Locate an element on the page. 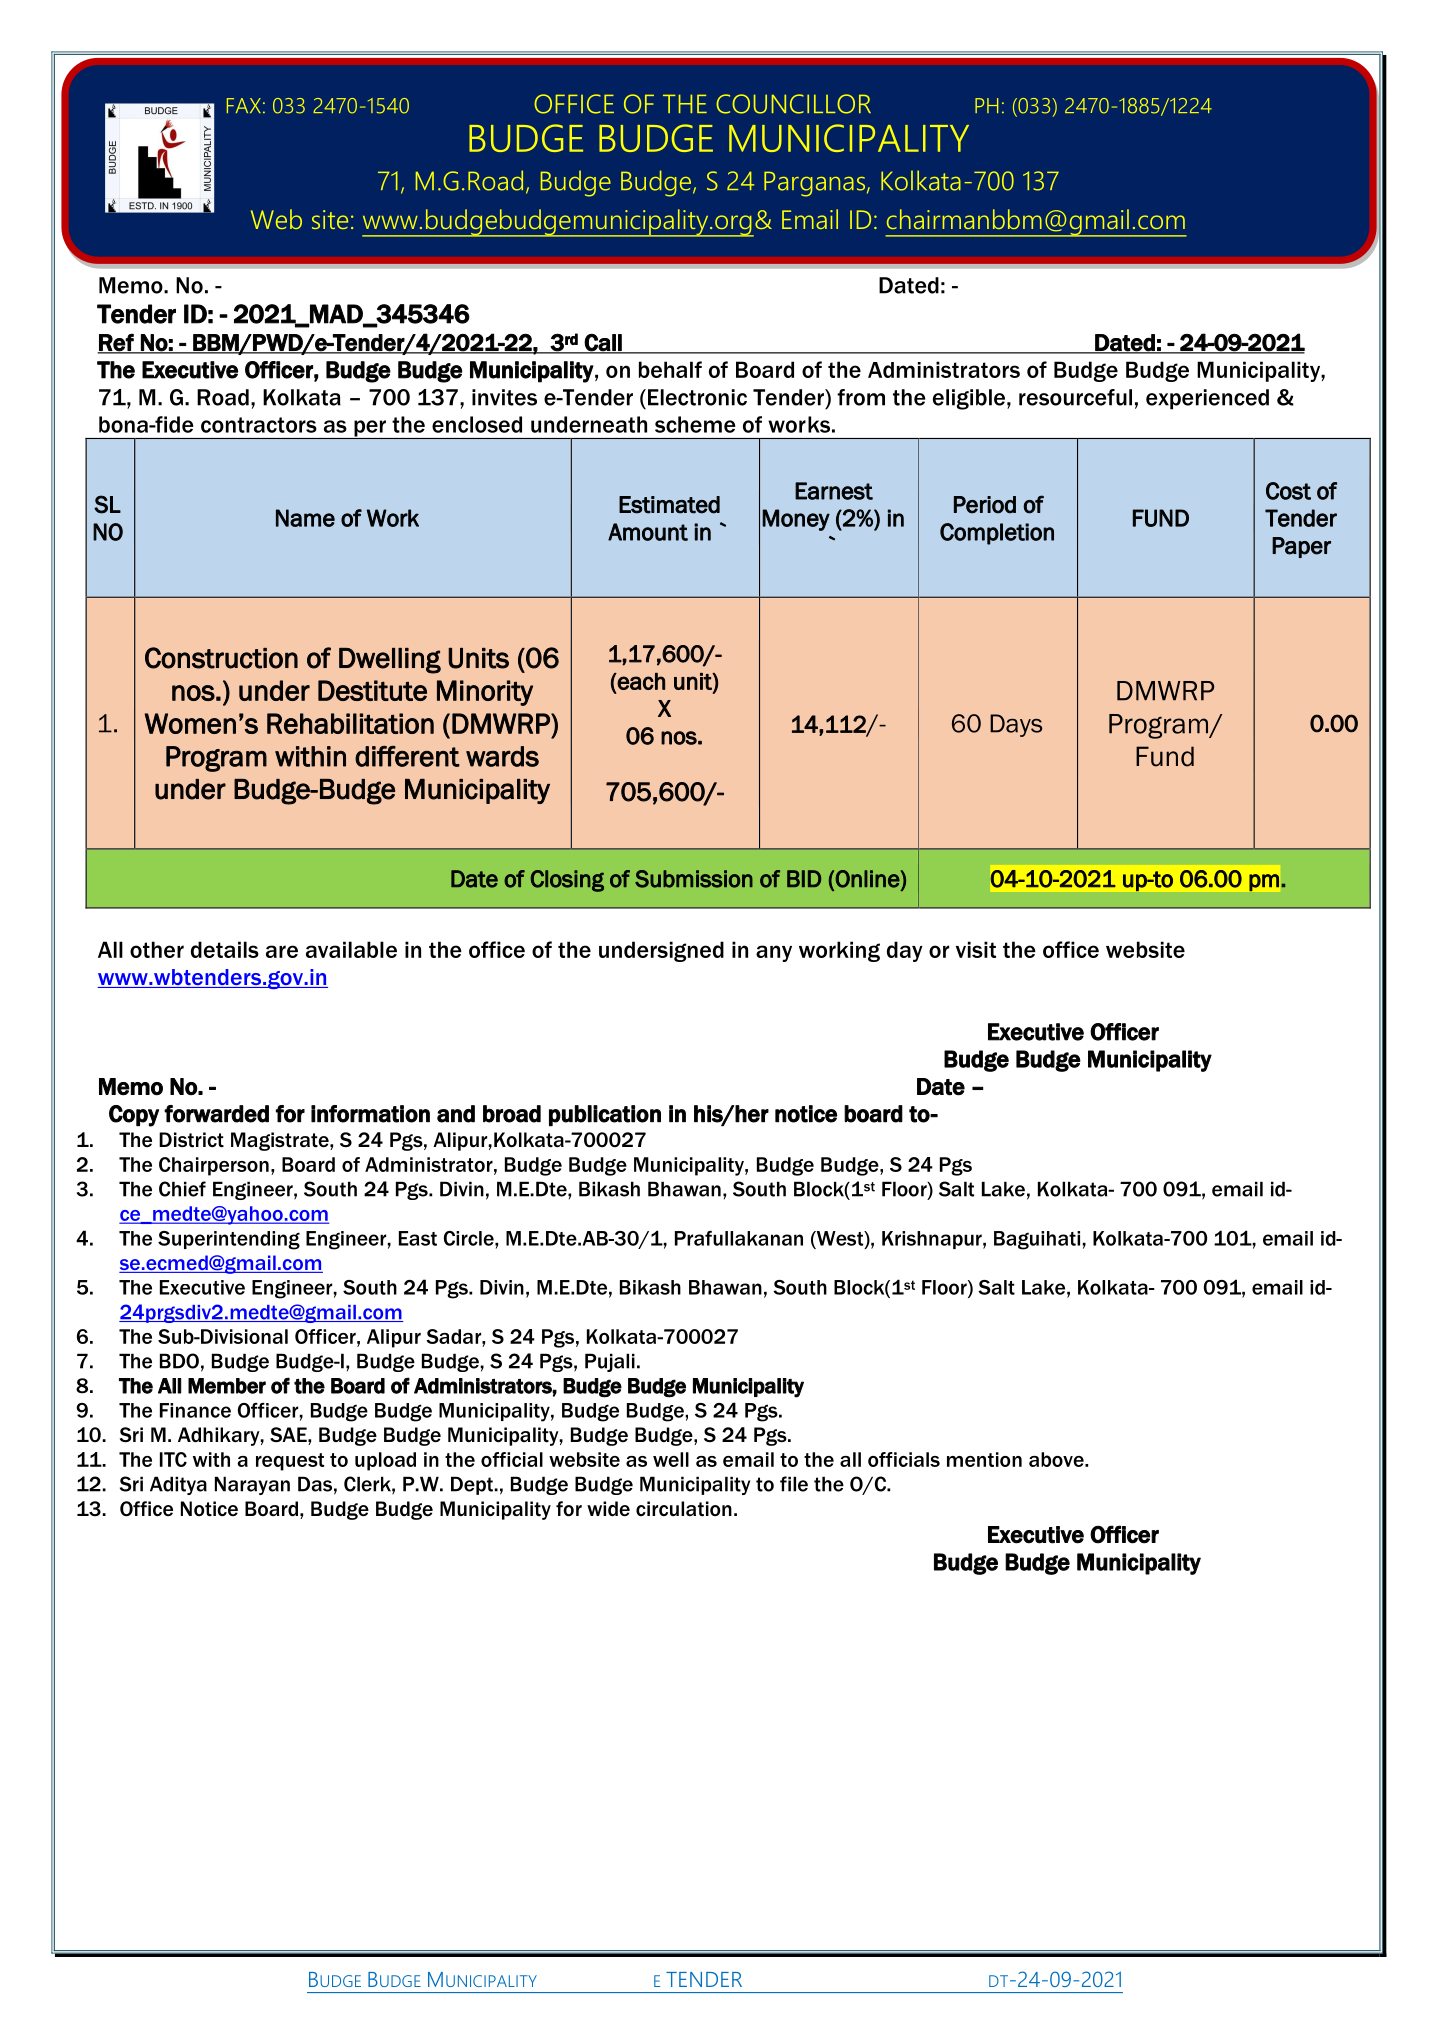  publication is located at coordinates (605, 1116).
